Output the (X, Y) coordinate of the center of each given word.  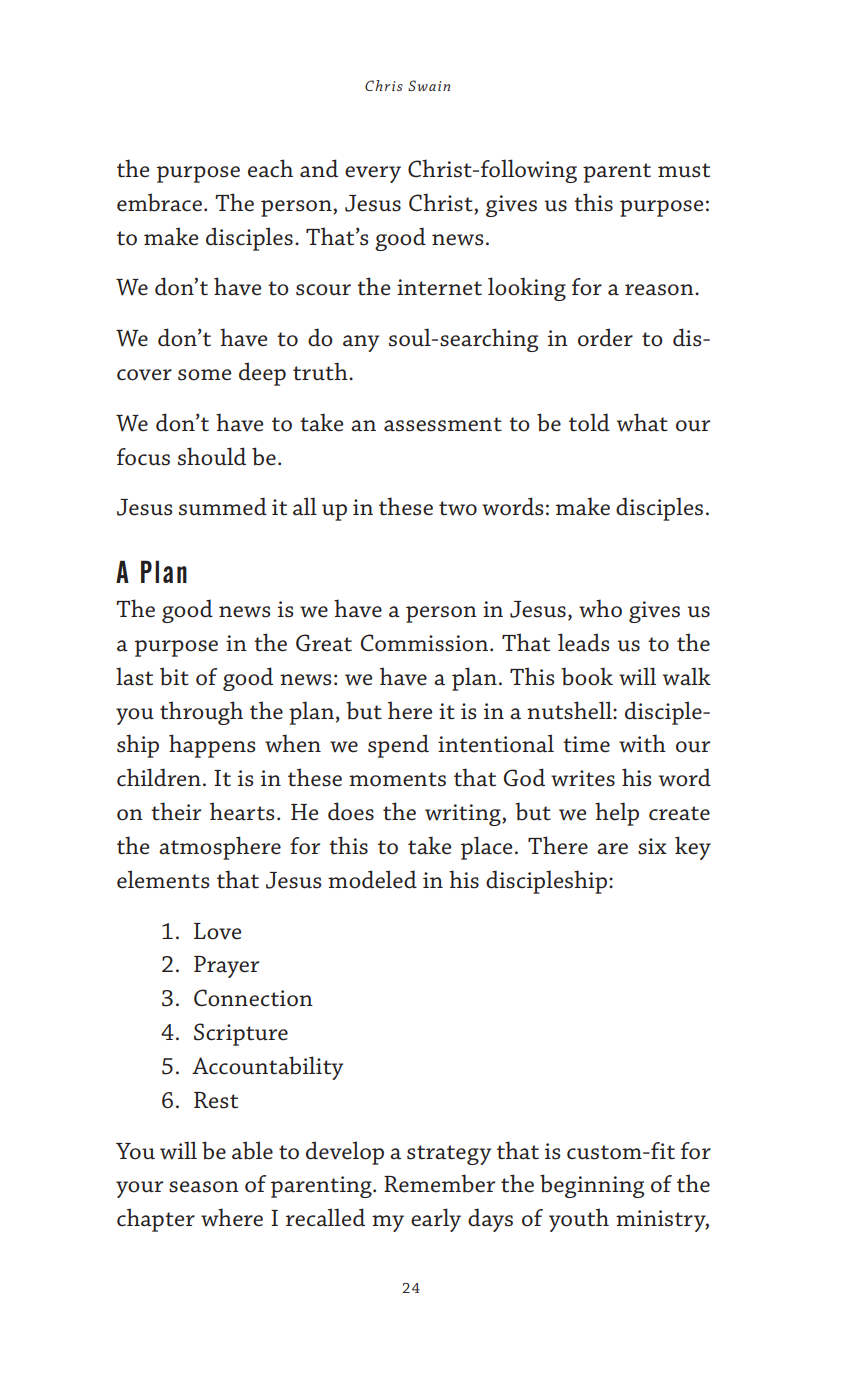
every (373, 174)
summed (223, 506)
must (684, 170)
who (600, 608)
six (652, 846)
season (204, 1187)
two (458, 508)
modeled (372, 879)
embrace (159, 202)
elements (163, 879)
